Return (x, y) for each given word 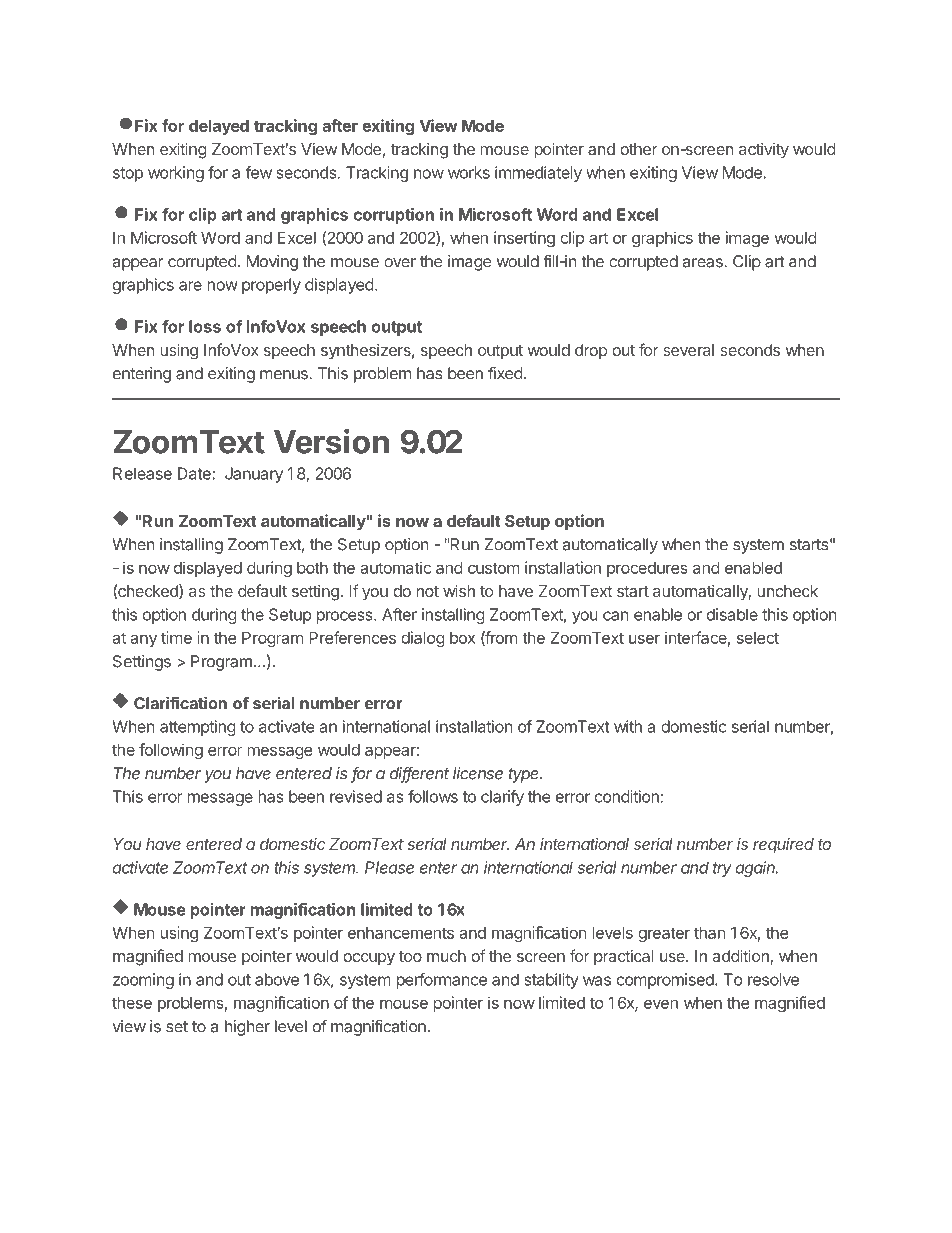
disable (732, 614)
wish (459, 590)
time (176, 637)
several (688, 350)
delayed (219, 127)
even (661, 1004)
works (469, 172)
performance (442, 981)
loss (205, 326)
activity (764, 151)
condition (627, 796)
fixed (505, 373)
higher (247, 1028)
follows (433, 796)
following (171, 751)
